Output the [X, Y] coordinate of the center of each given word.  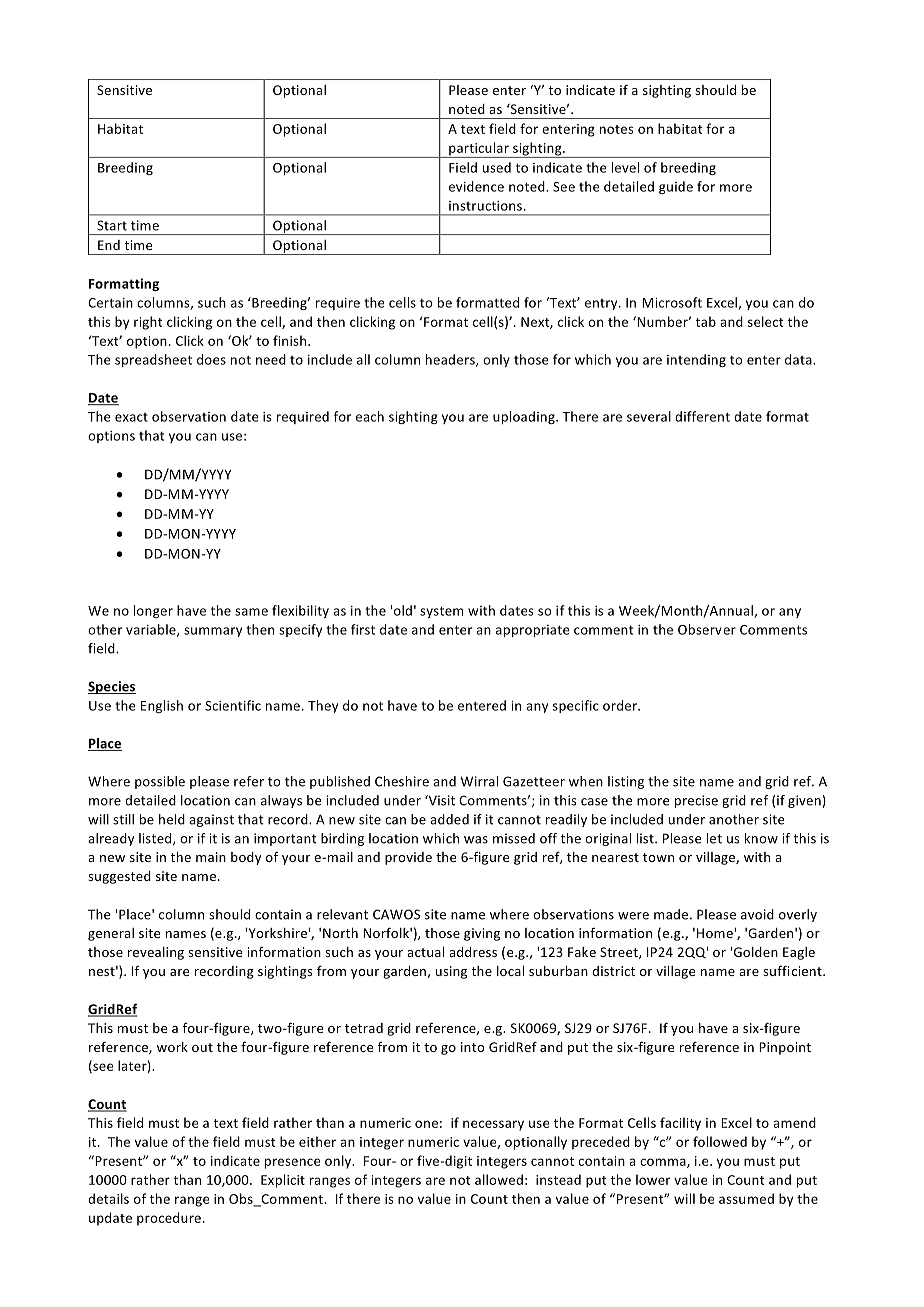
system [441, 612]
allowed [499, 1179]
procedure [169, 1219]
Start [112, 225]
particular [479, 150]
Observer [707, 629]
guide [676, 187]
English [162, 706]
